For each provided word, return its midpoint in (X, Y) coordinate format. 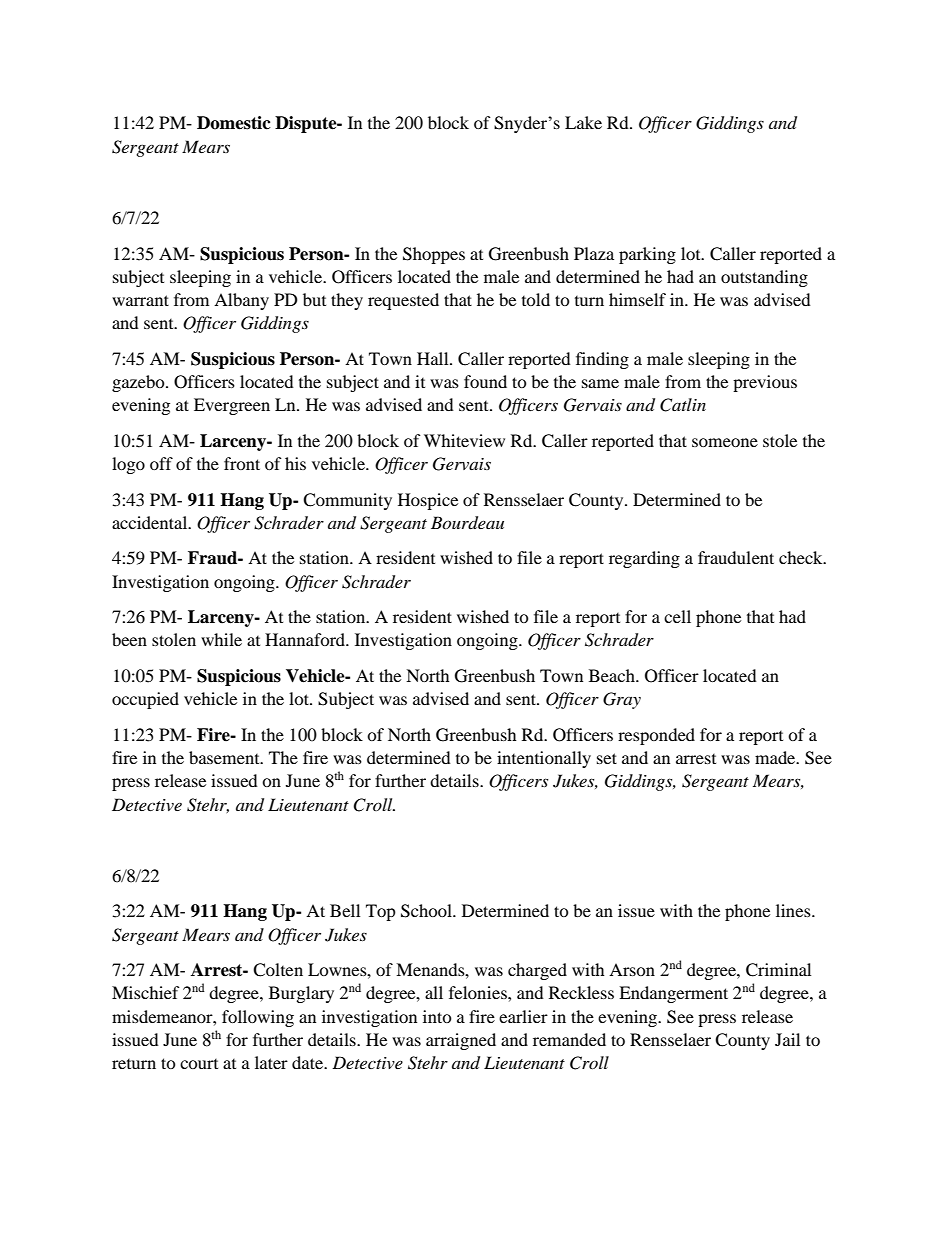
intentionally (544, 759)
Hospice (428, 501)
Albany (241, 301)
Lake (583, 122)
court (199, 1064)
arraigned (461, 1041)
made (776, 757)
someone (725, 442)
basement (225, 757)
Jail (787, 1039)
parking (647, 255)
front (242, 463)
